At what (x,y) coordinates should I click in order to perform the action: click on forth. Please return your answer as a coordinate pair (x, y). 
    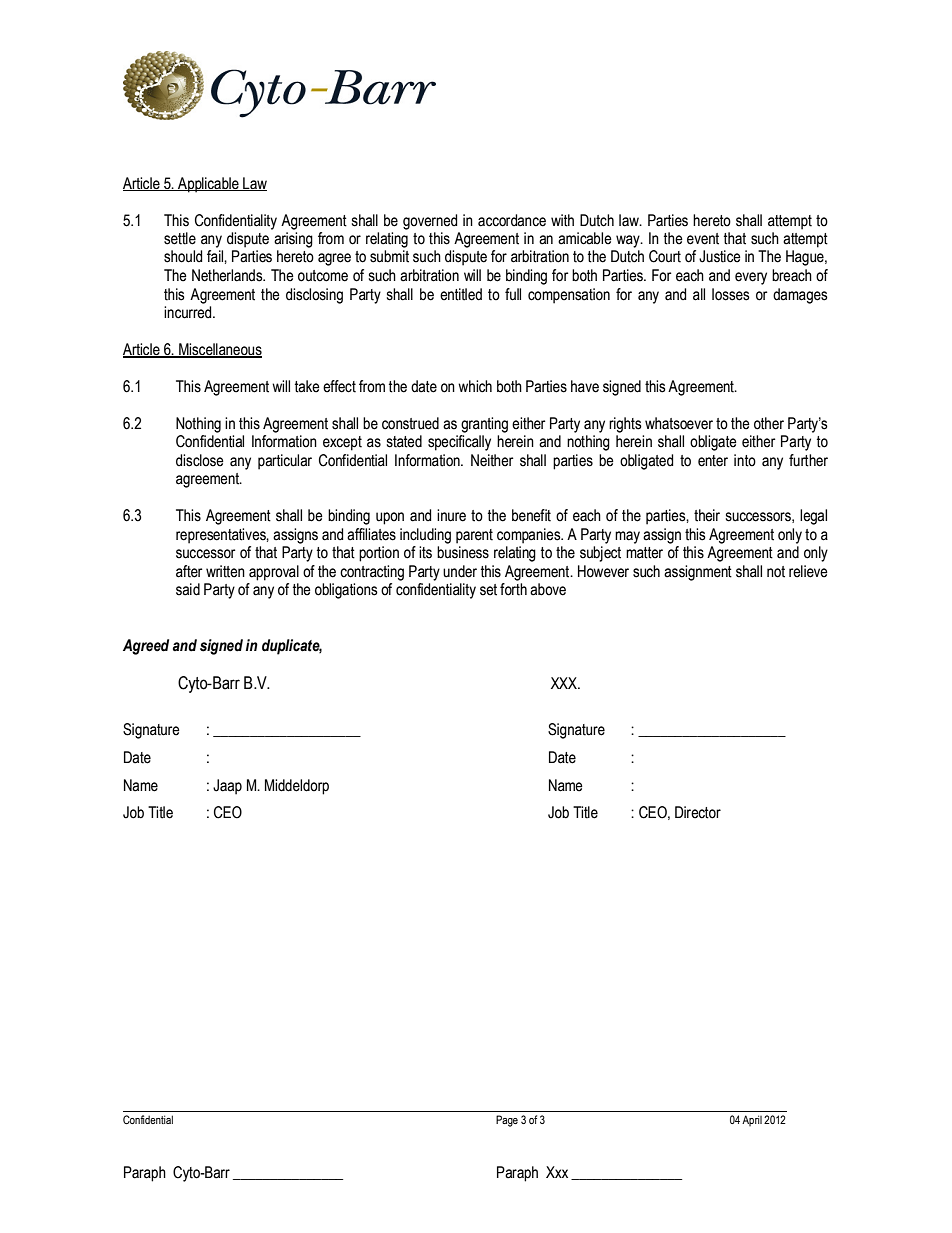
    Looking at the image, I should click on (513, 589).
